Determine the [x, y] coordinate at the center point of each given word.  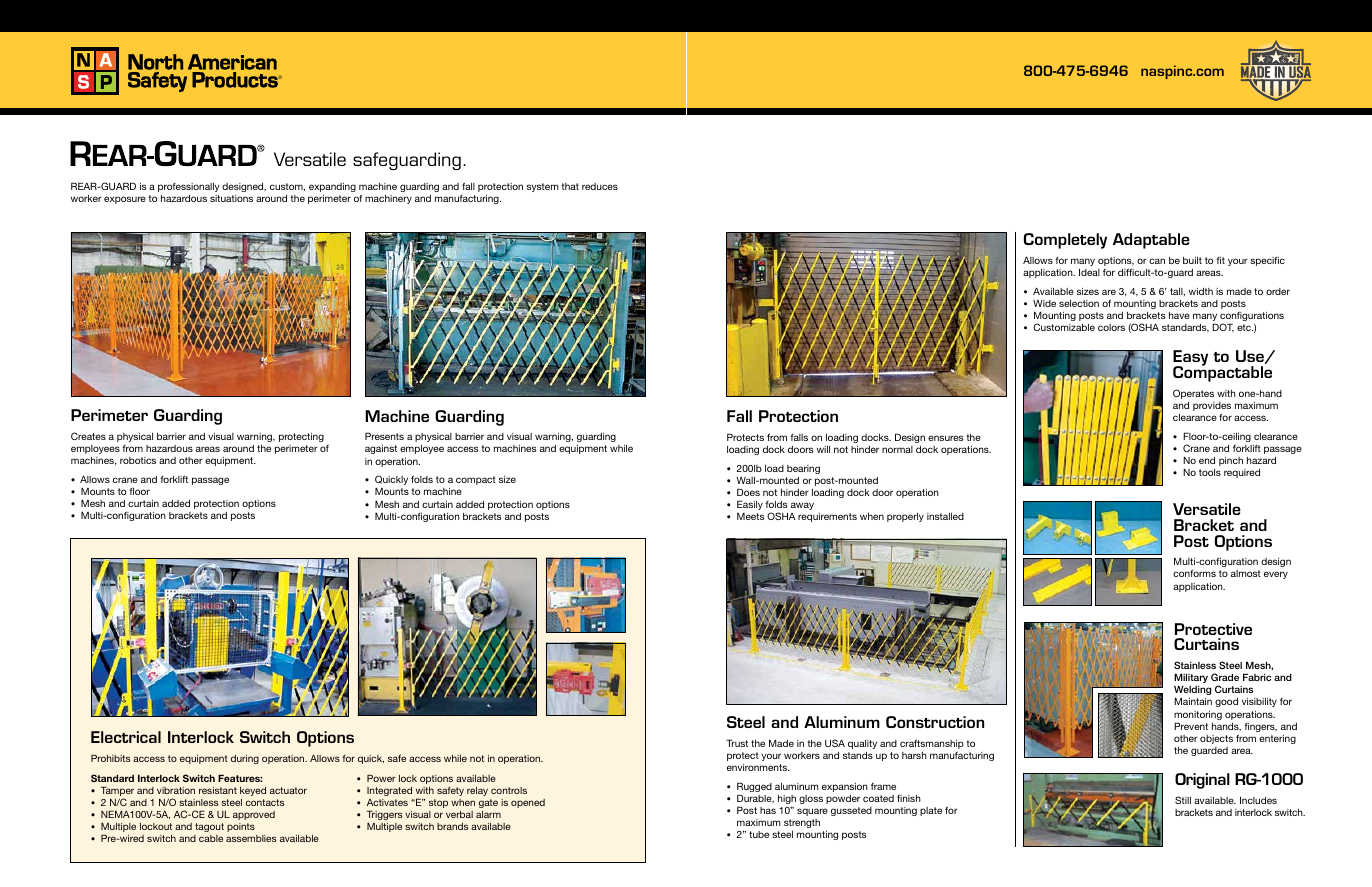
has [768, 810]
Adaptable [1151, 241]
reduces [600, 186]
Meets [750, 516]
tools [1210, 472]
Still [1183, 800]
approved [254, 815]
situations [231, 198]
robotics [138, 460]
